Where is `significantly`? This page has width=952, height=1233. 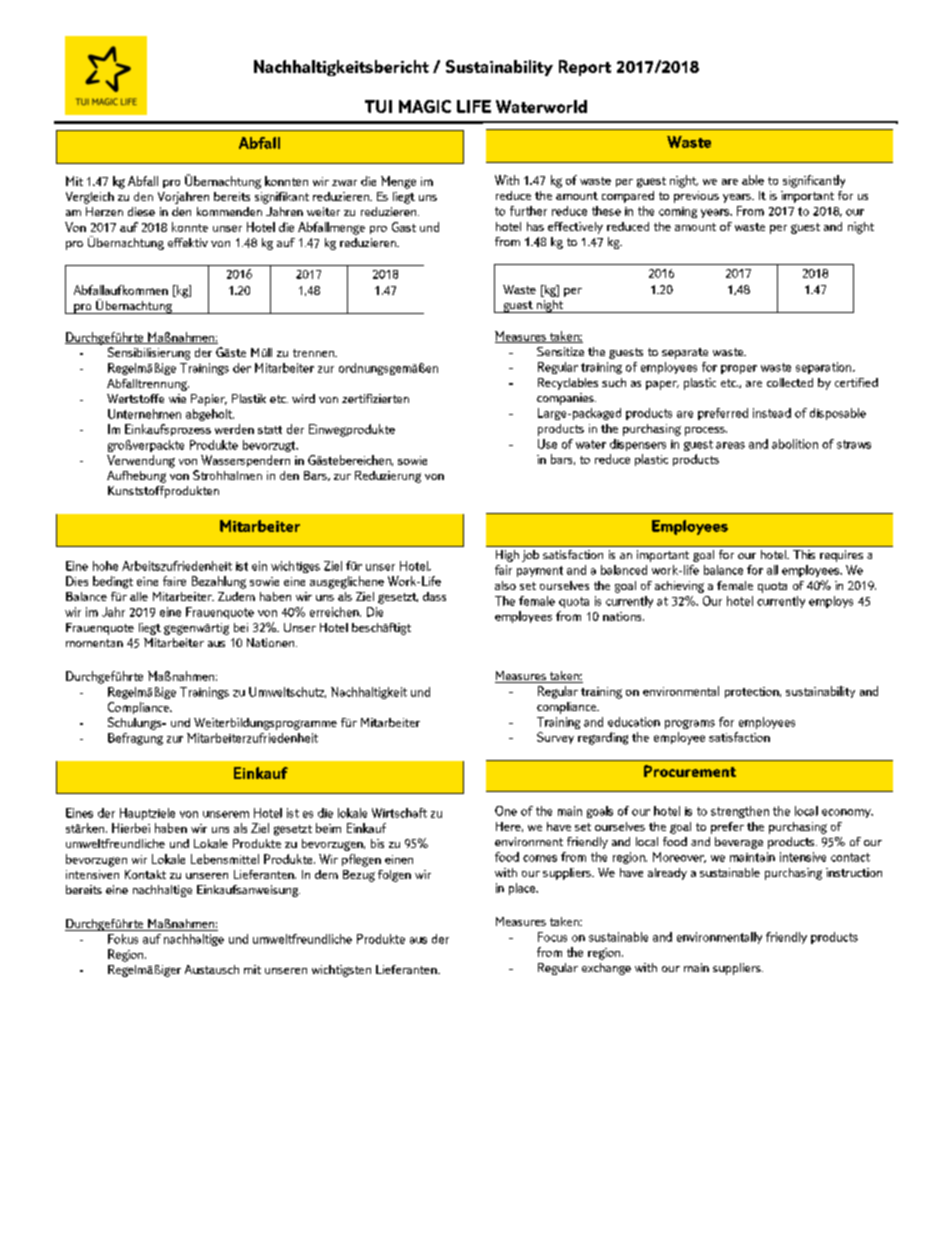 significantly is located at coordinates (814, 181).
